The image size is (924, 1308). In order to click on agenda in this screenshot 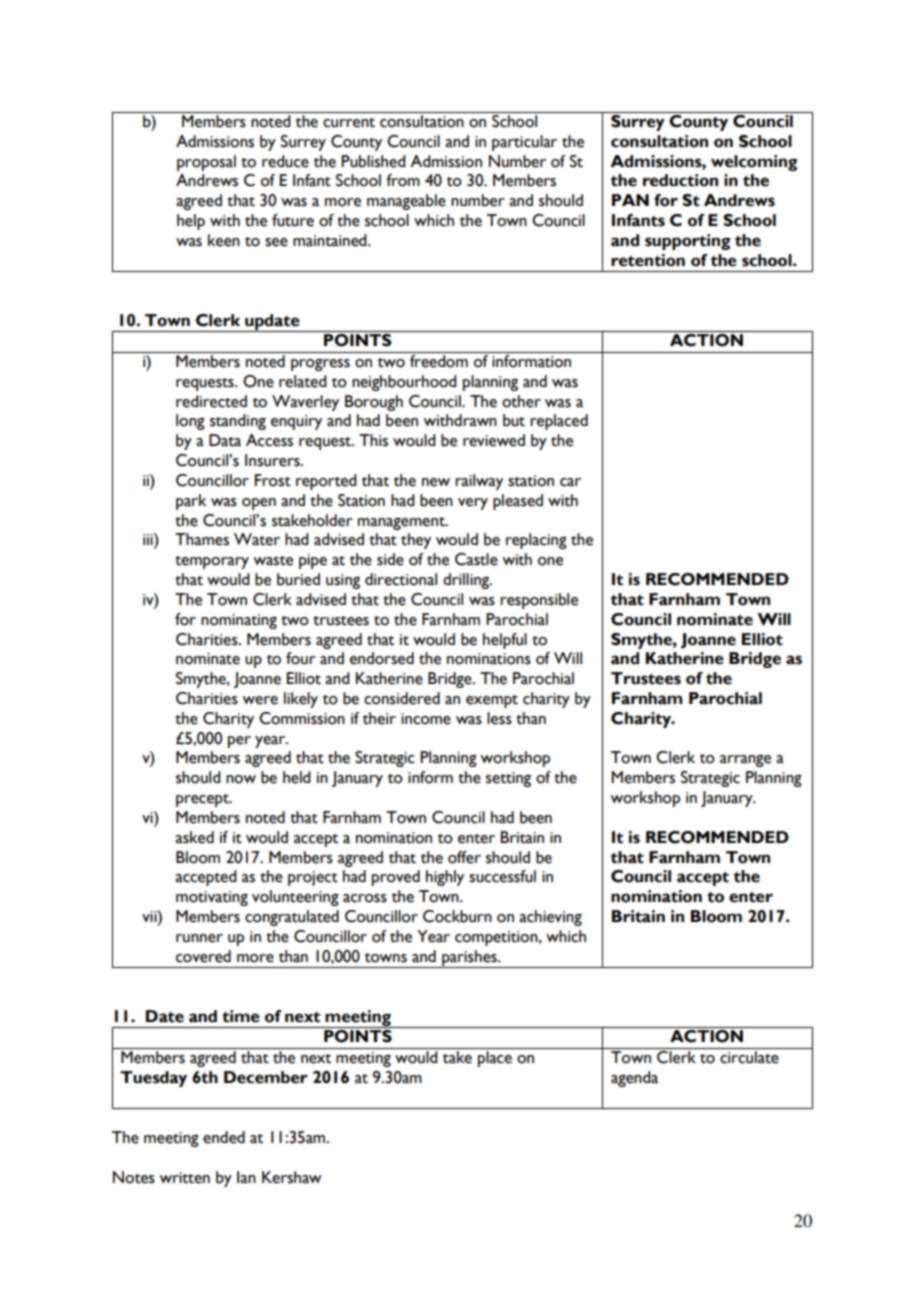, I will do `click(634, 1079)`.
